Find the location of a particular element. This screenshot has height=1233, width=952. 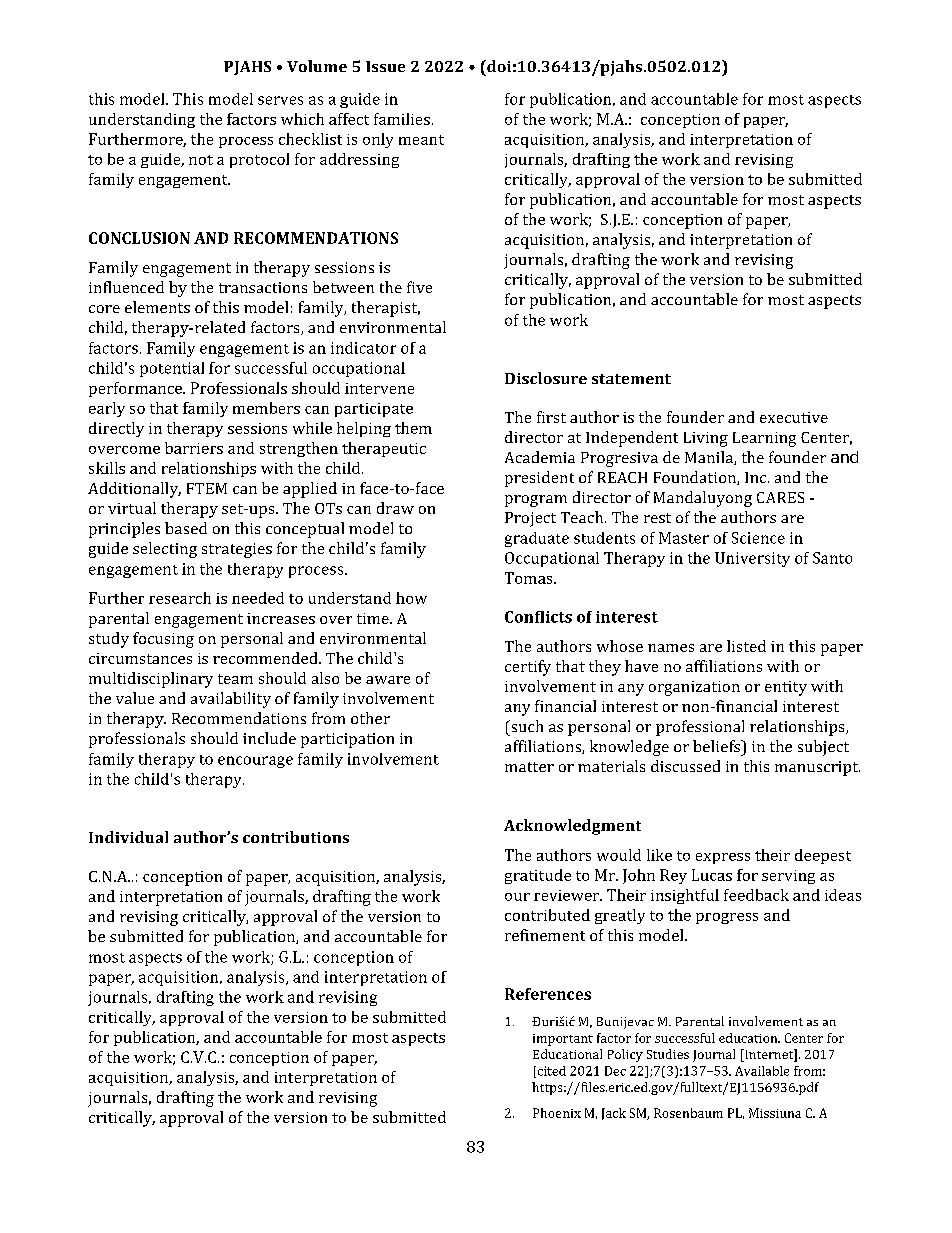

availability is located at coordinates (231, 700).
